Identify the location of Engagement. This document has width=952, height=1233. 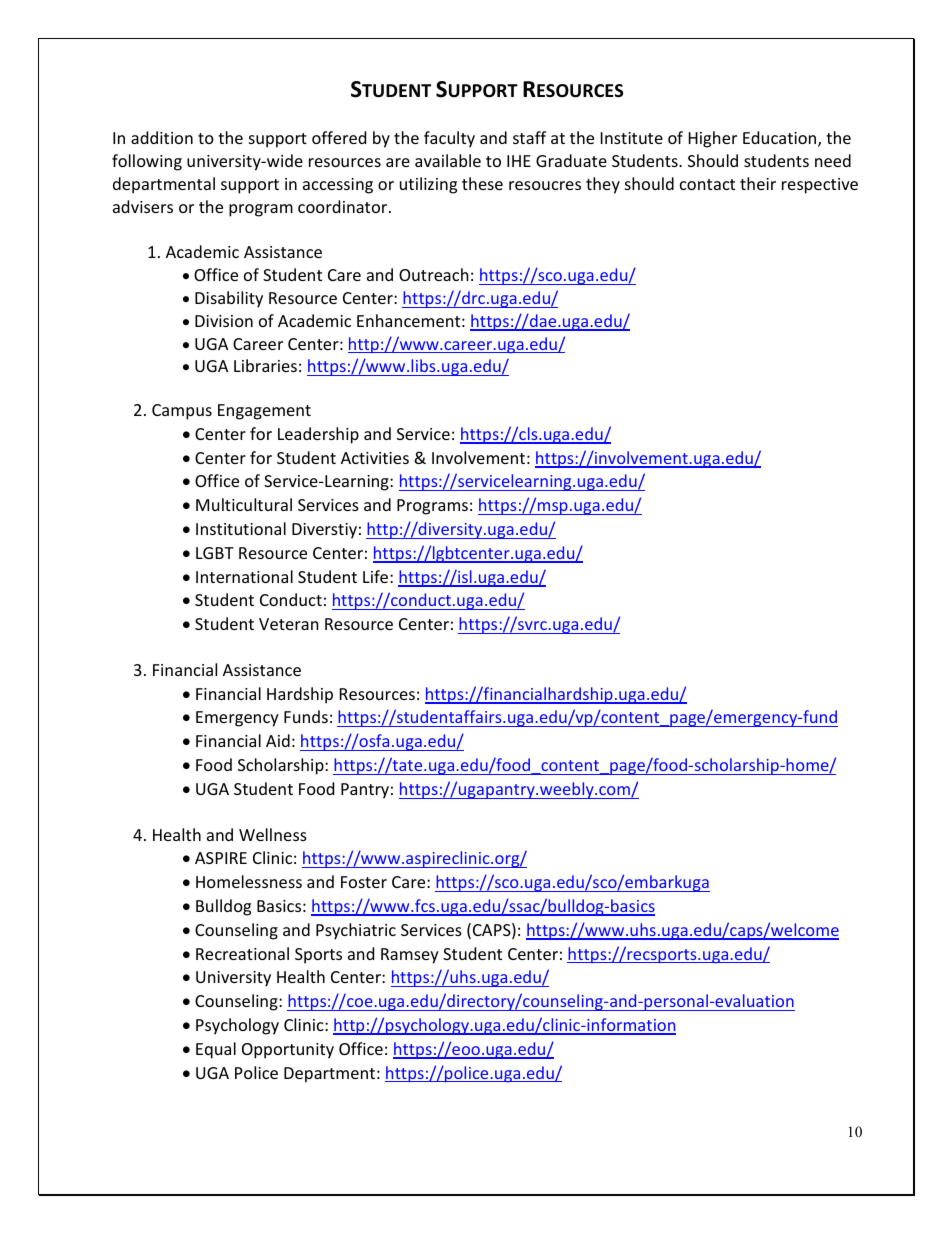
(264, 412).
